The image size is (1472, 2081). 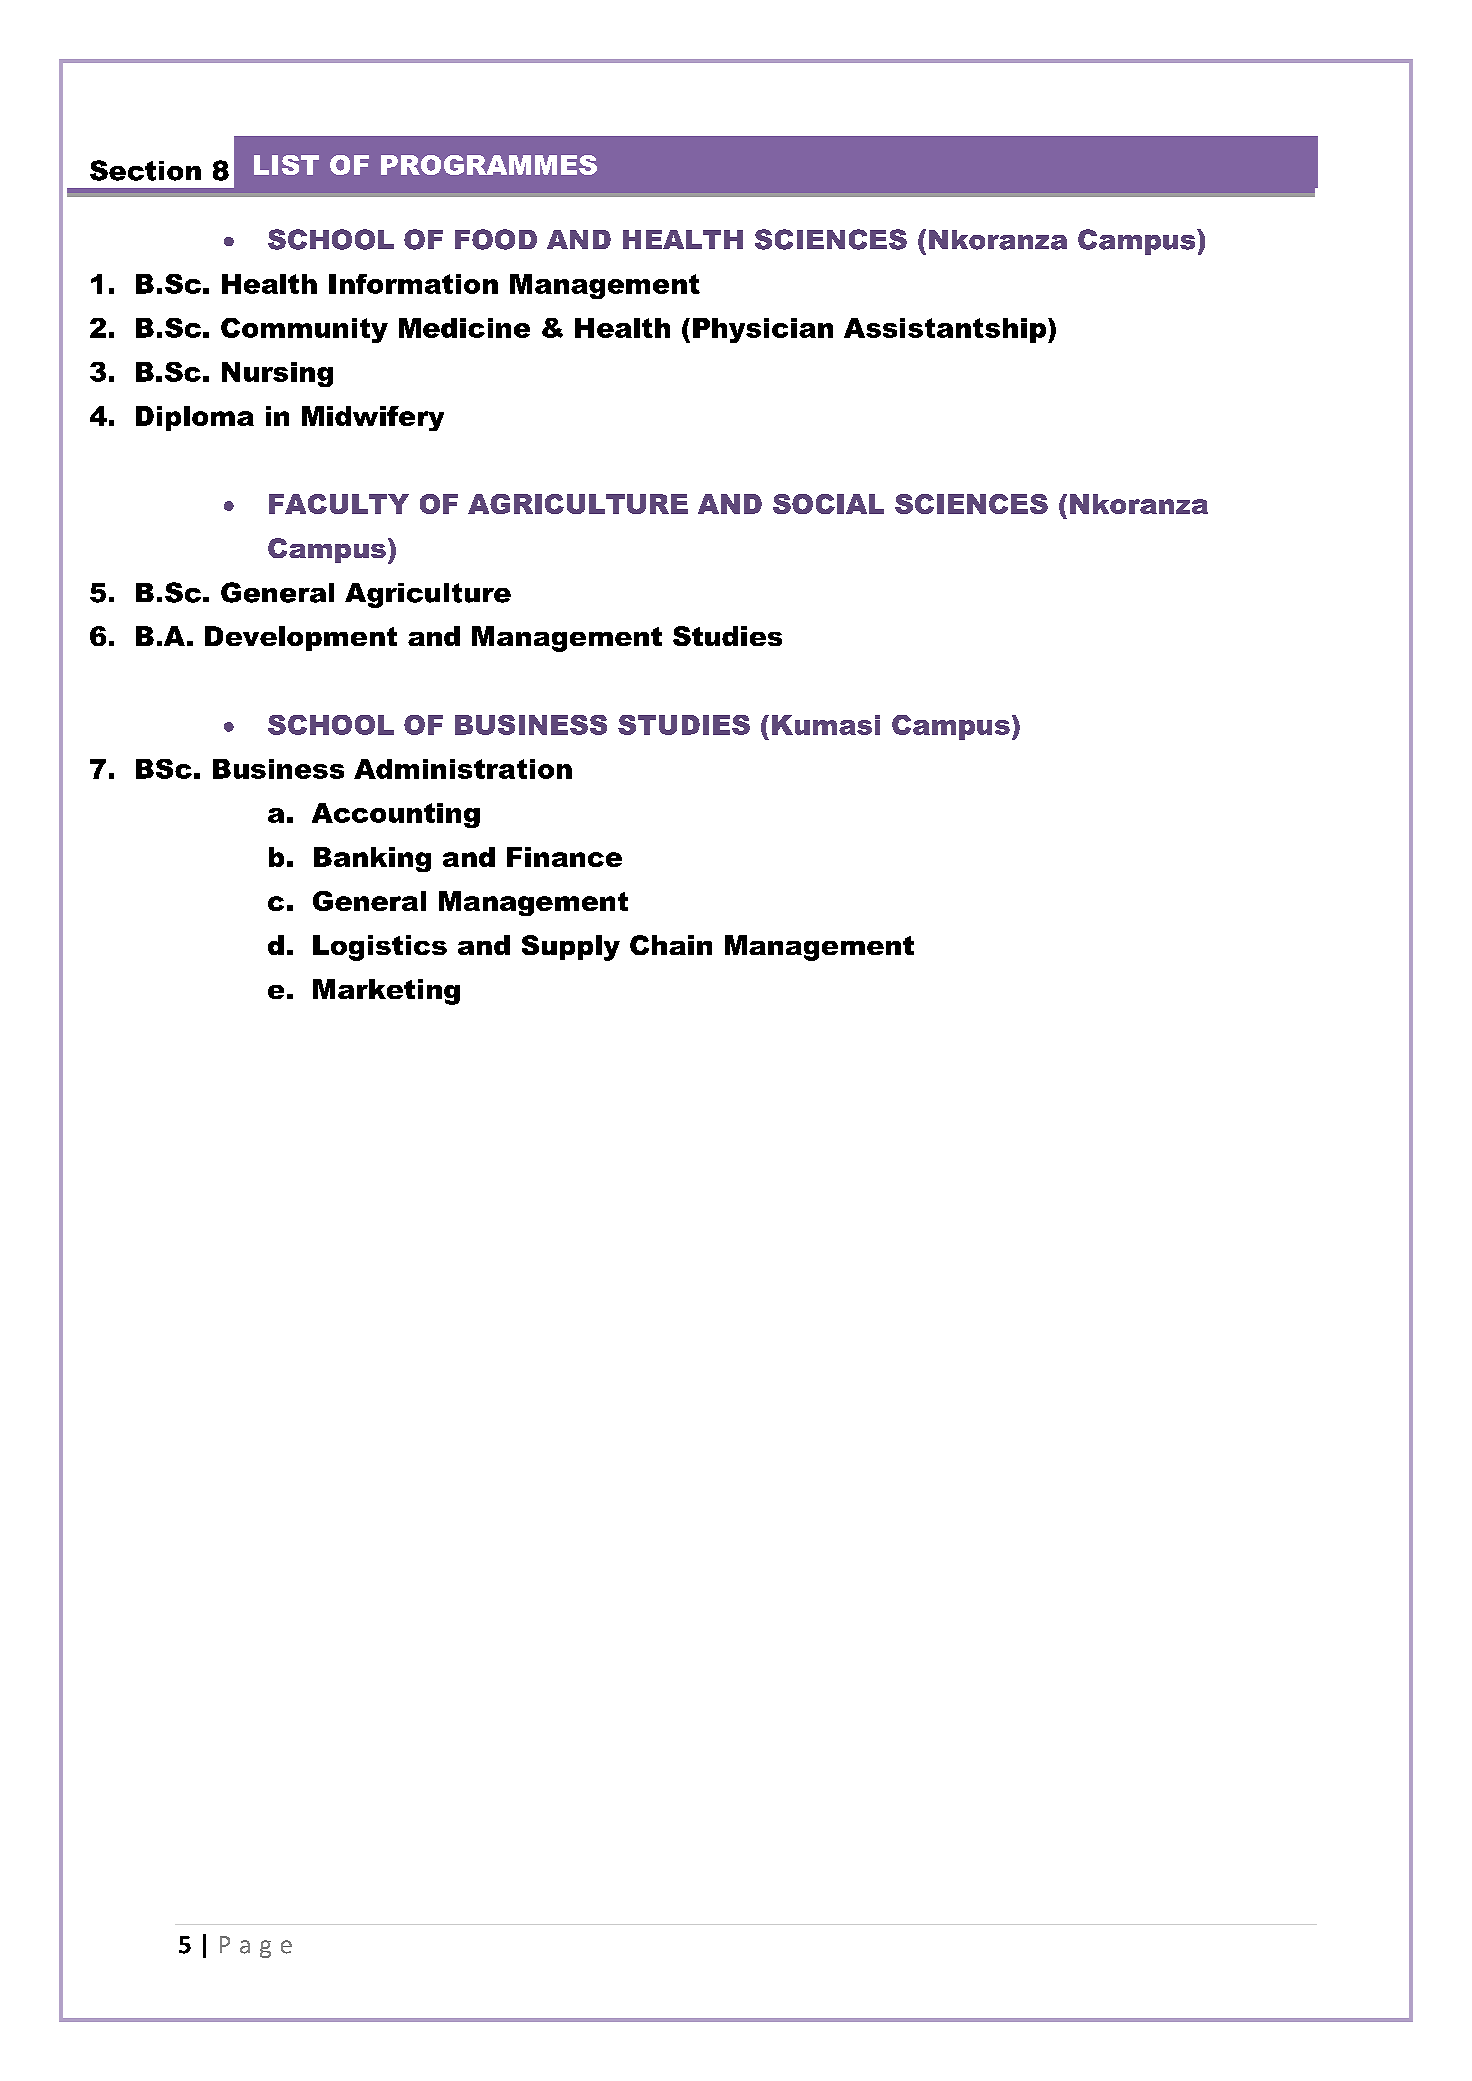 I want to click on FACULTY, so click(x=339, y=504).
